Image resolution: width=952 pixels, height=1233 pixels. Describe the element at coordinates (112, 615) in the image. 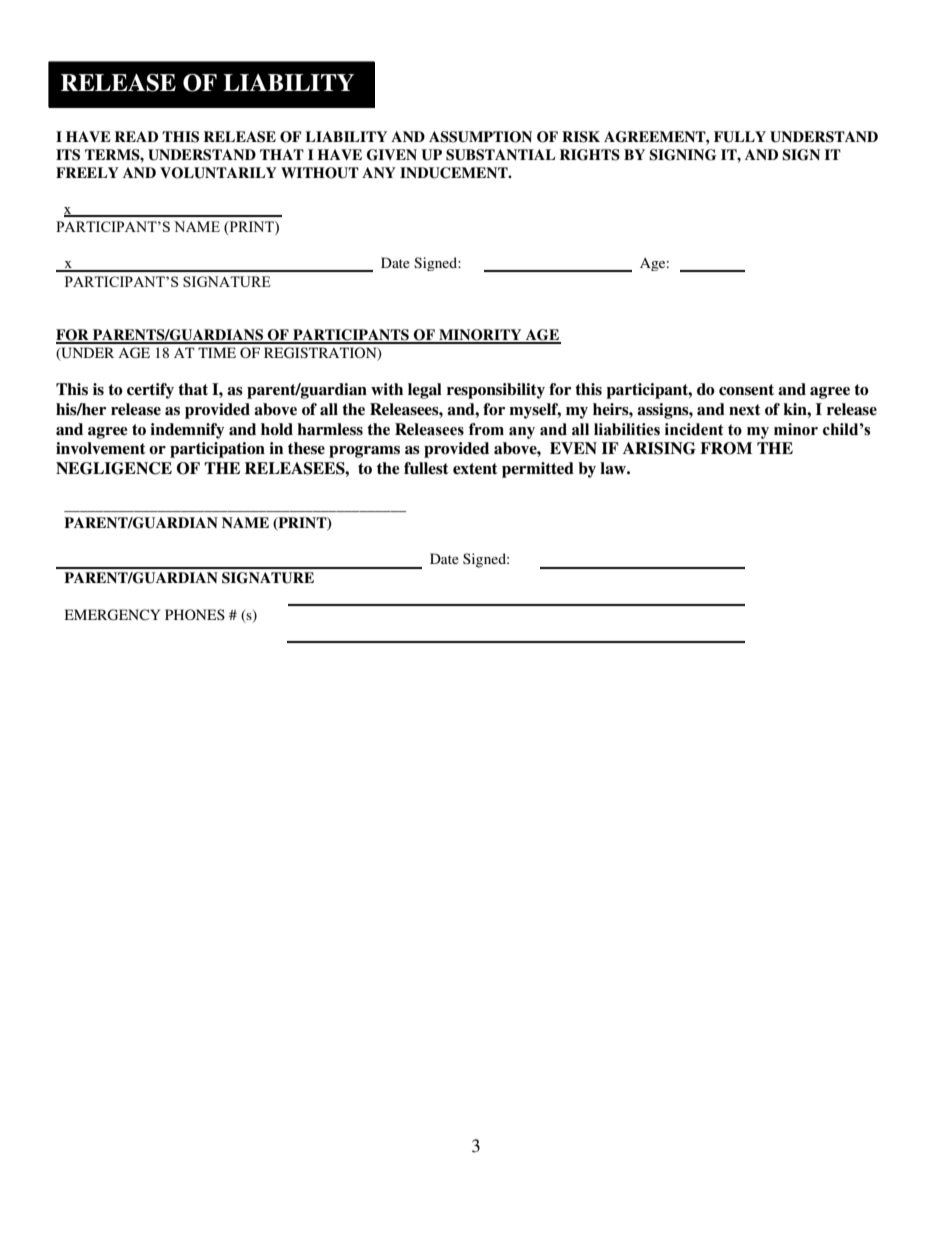

I see `EMERGENCY` at that location.
